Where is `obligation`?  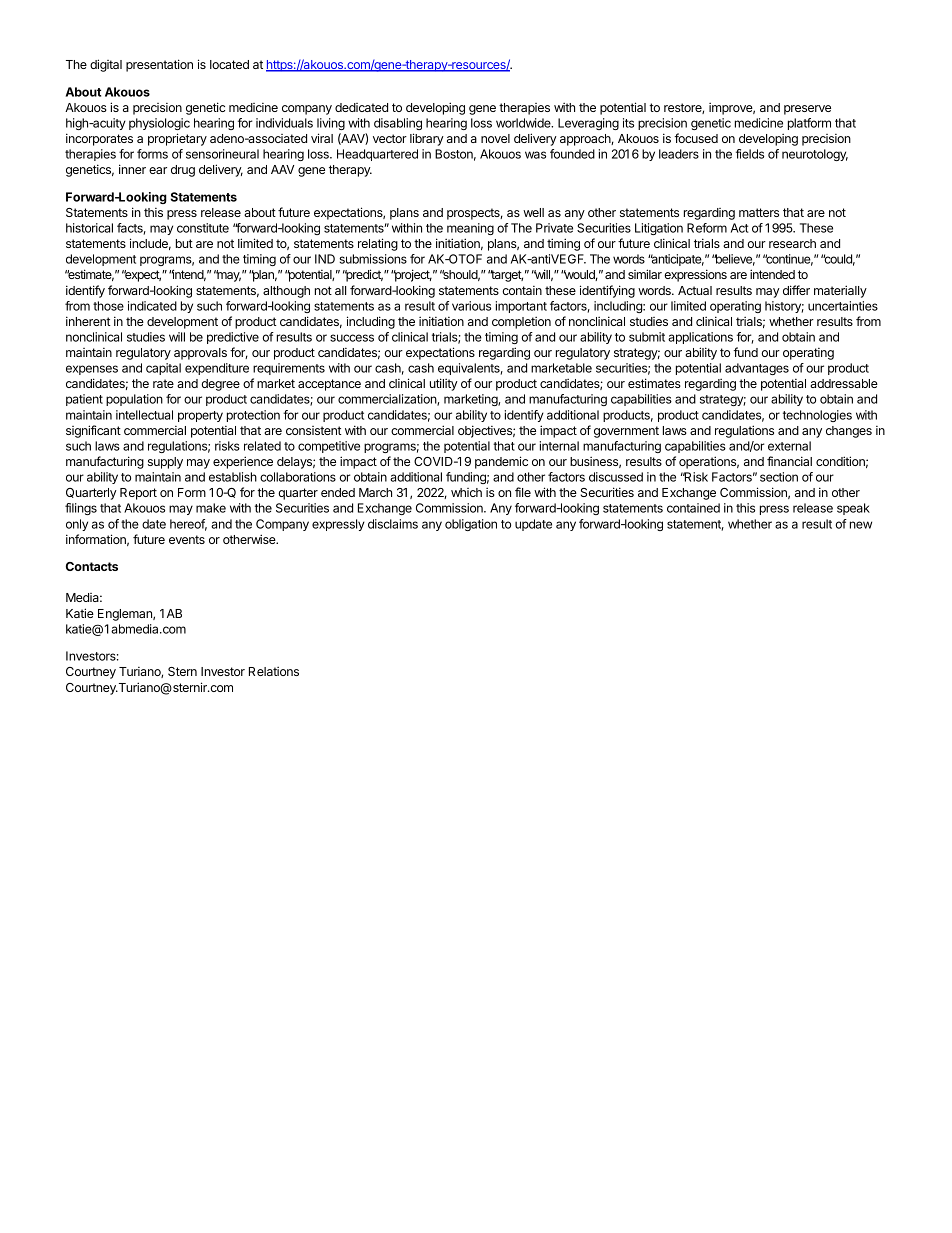 obligation is located at coordinates (471, 525).
